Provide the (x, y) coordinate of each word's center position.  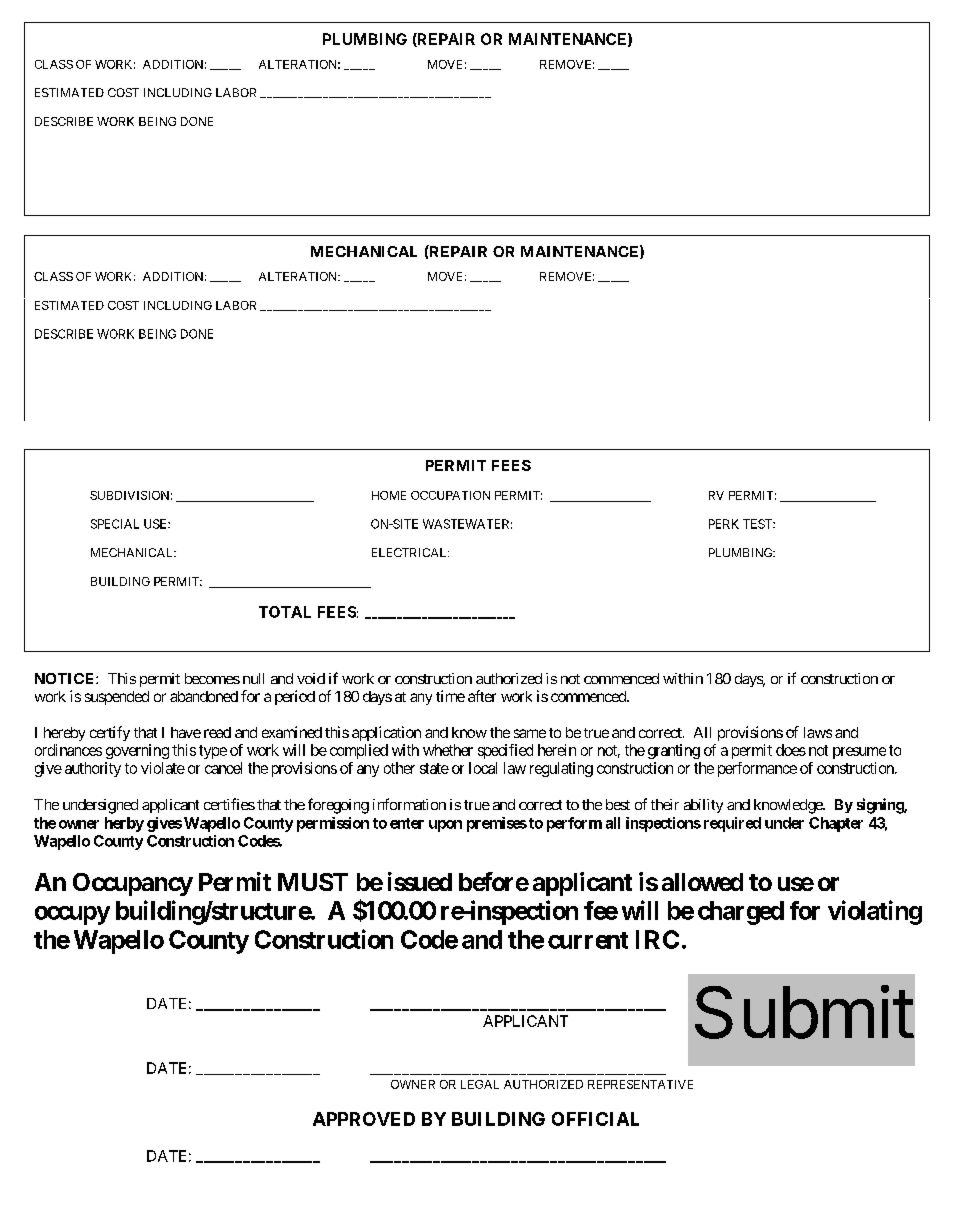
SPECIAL (115, 524)
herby (124, 824)
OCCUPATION (450, 495)
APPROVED (364, 1119)
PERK (724, 524)
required (732, 824)
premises (497, 824)
